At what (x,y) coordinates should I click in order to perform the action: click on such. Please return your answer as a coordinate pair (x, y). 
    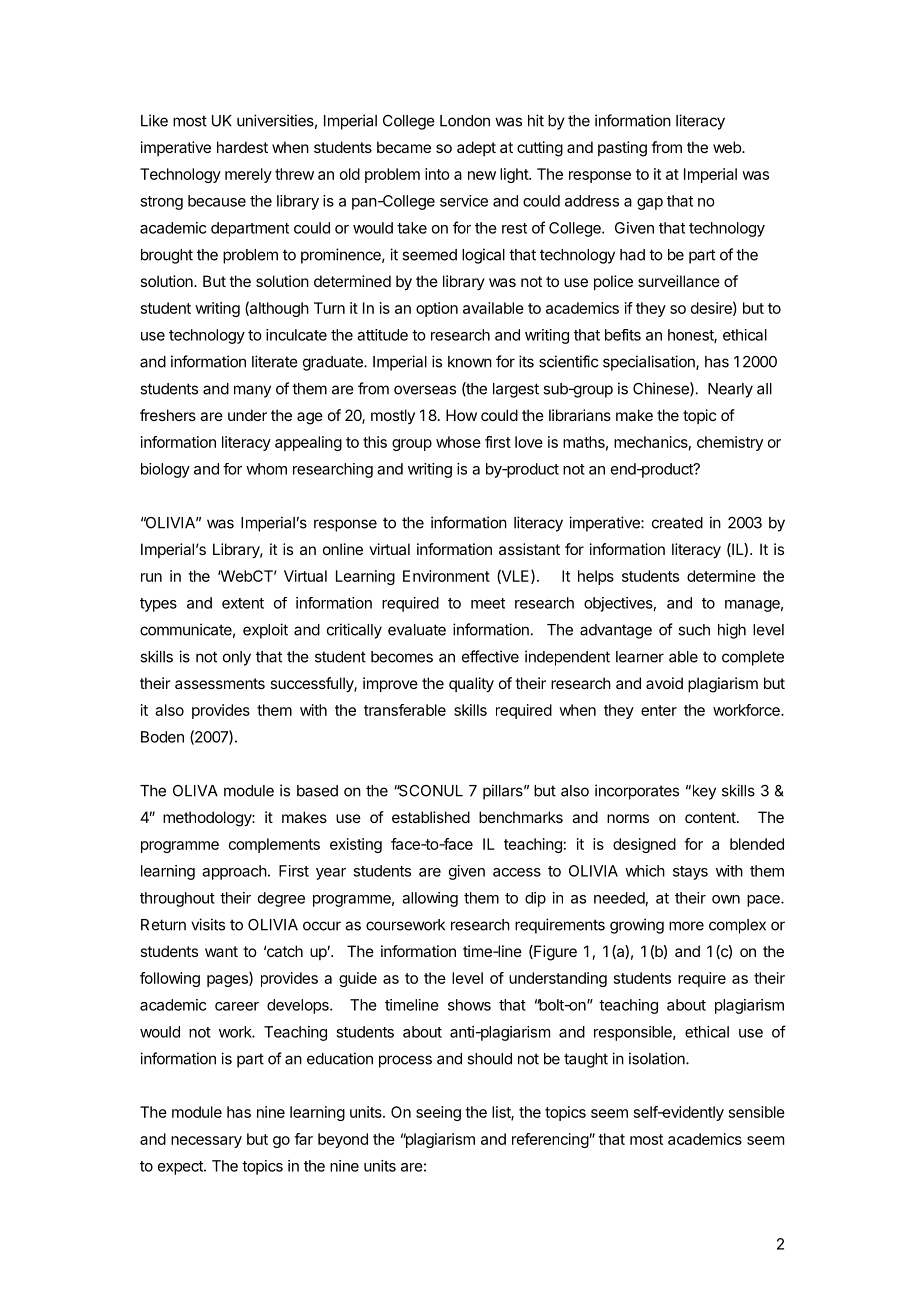
    Looking at the image, I should click on (694, 630).
